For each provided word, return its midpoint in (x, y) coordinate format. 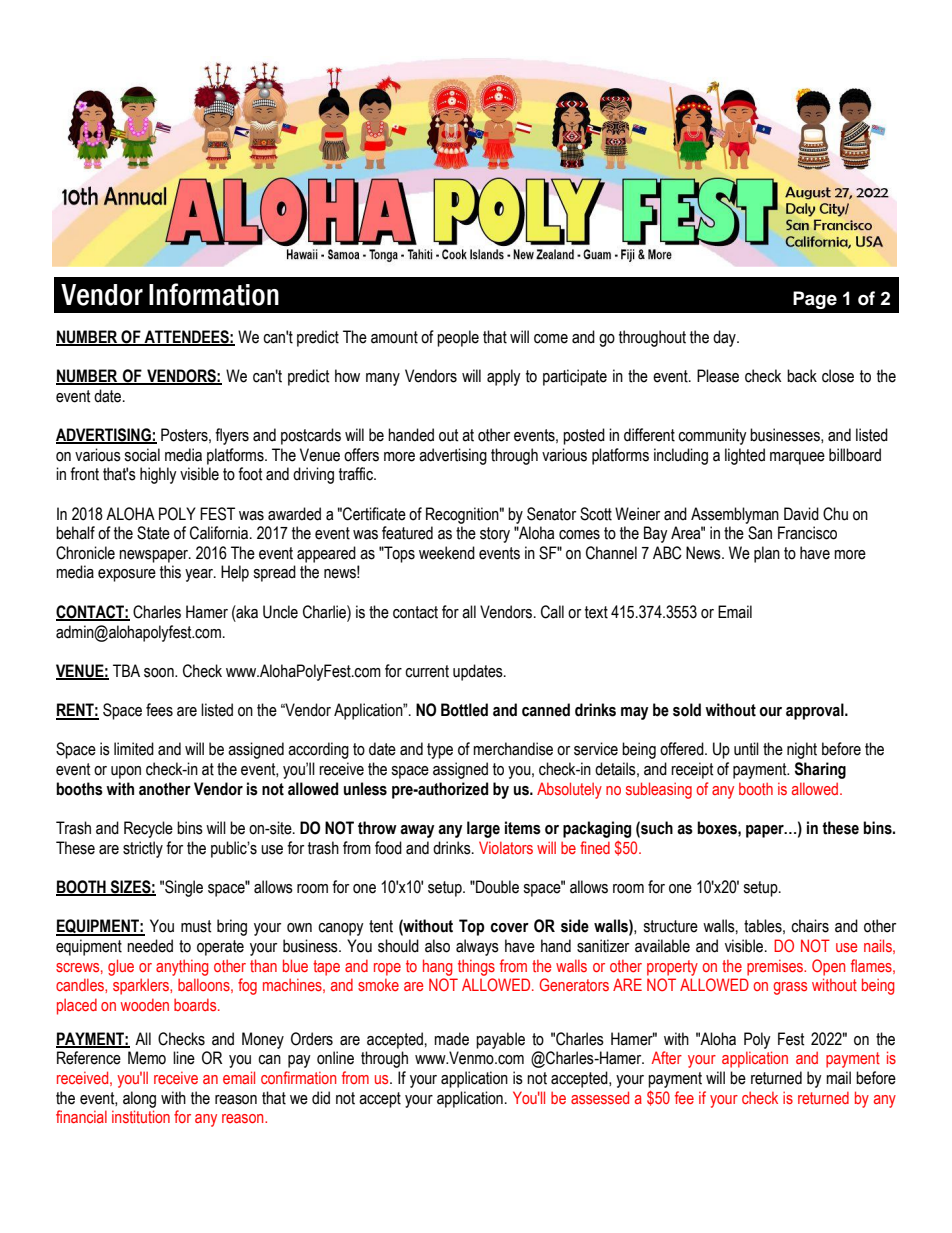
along (139, 1099)
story (495, 535)
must (196, 926)
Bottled (464, 710)
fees (159, 710)
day (725, 338)
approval (816, 711)
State (153, 533)
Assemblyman (735, 515)
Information (214, 294)
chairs (810, 926)
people (458, 338)
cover (510, 928)
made (451, 1039)
